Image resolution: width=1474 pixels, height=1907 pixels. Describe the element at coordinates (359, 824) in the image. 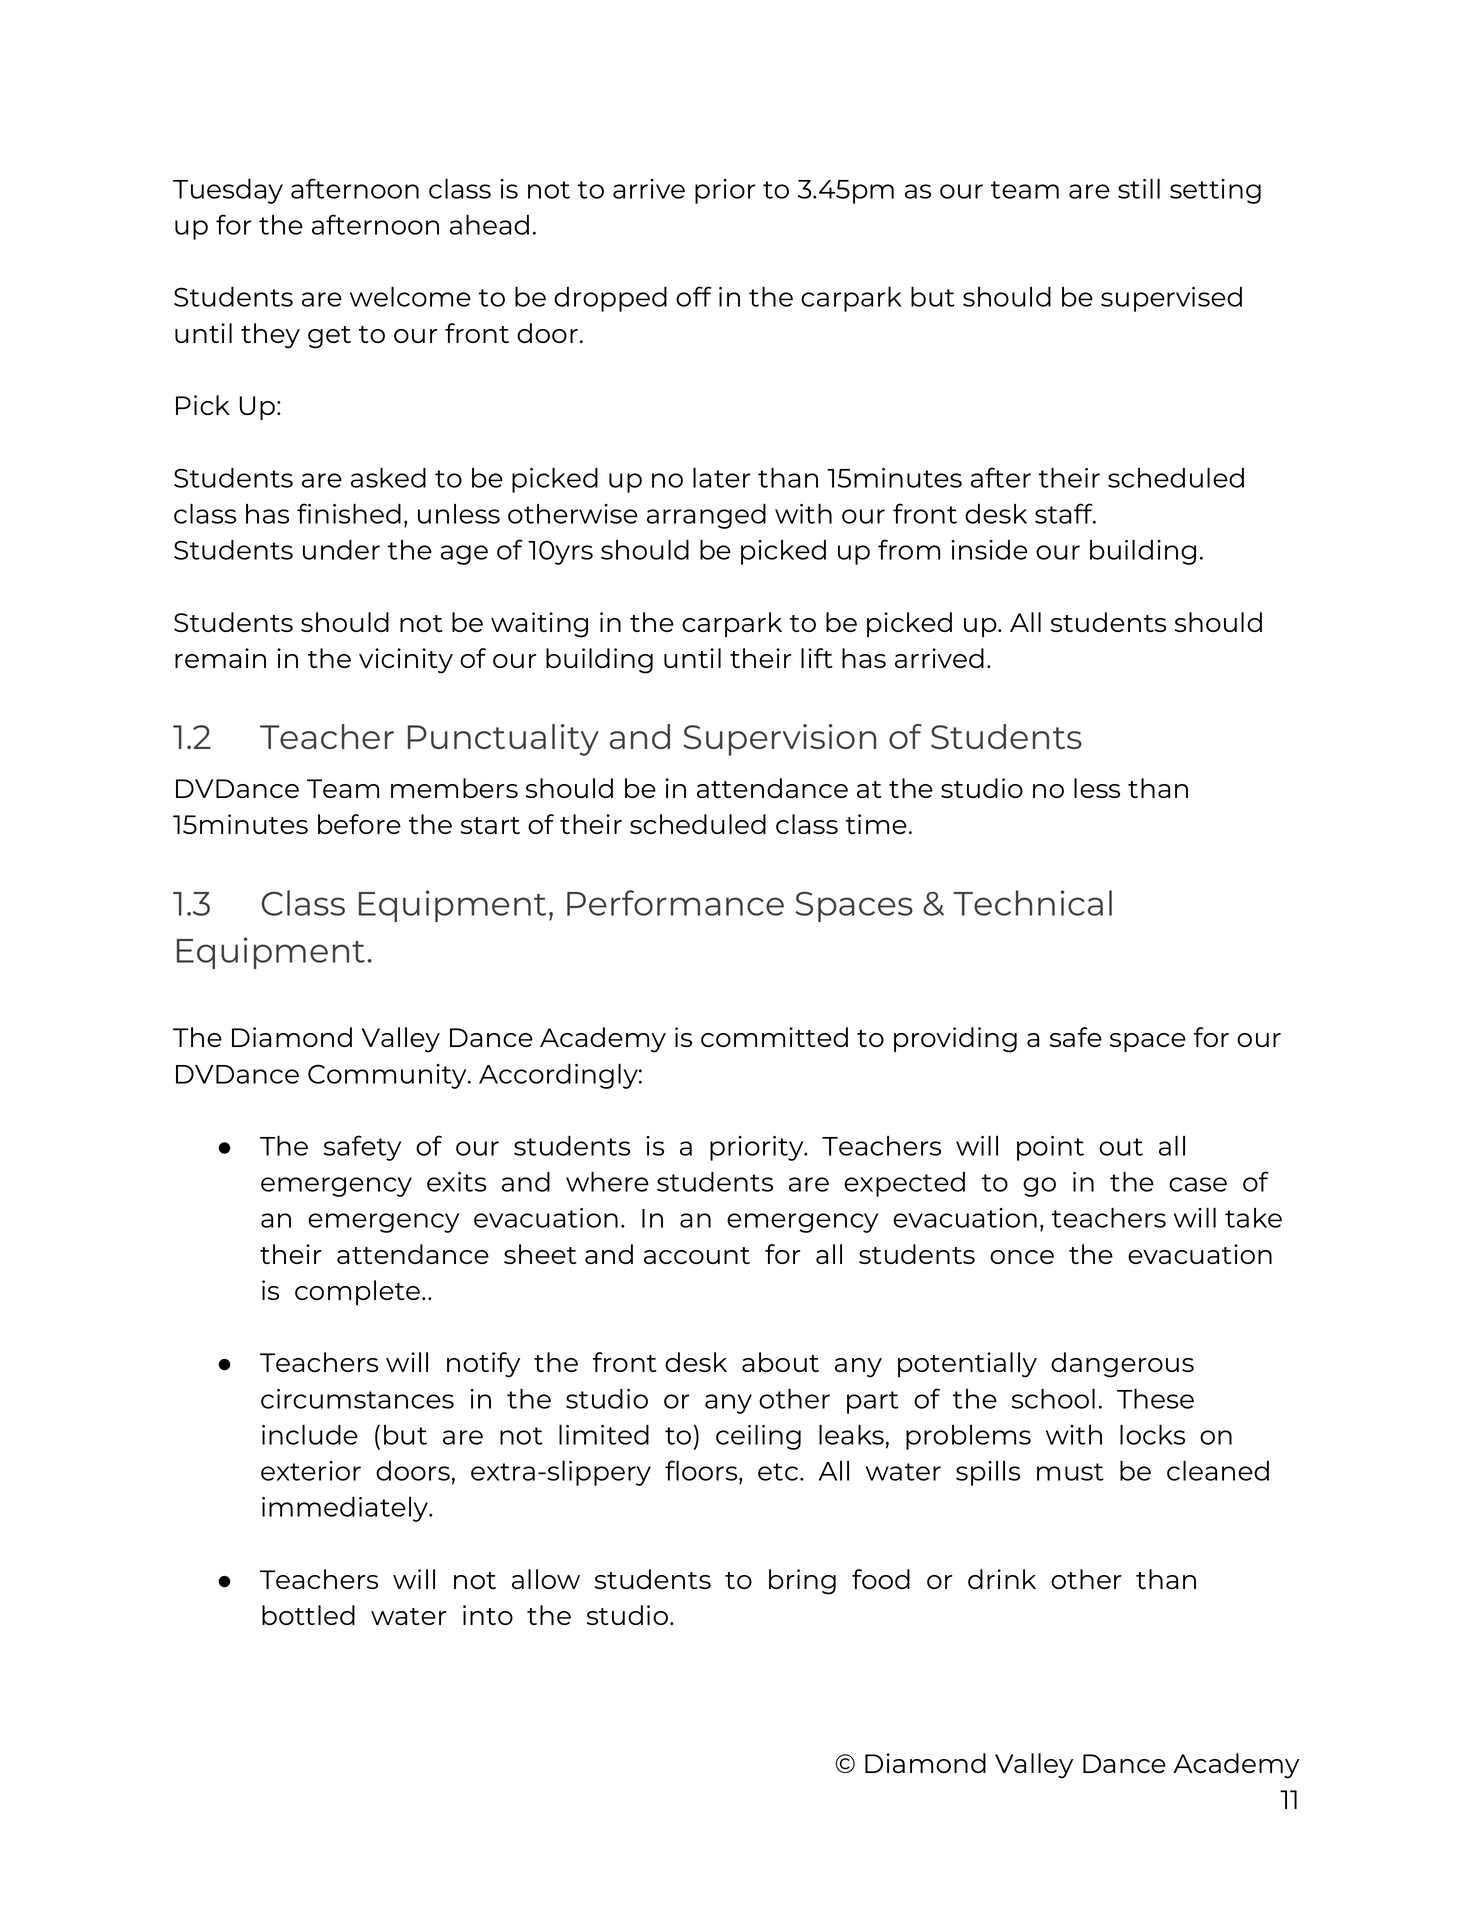

I see `before` at that location.
